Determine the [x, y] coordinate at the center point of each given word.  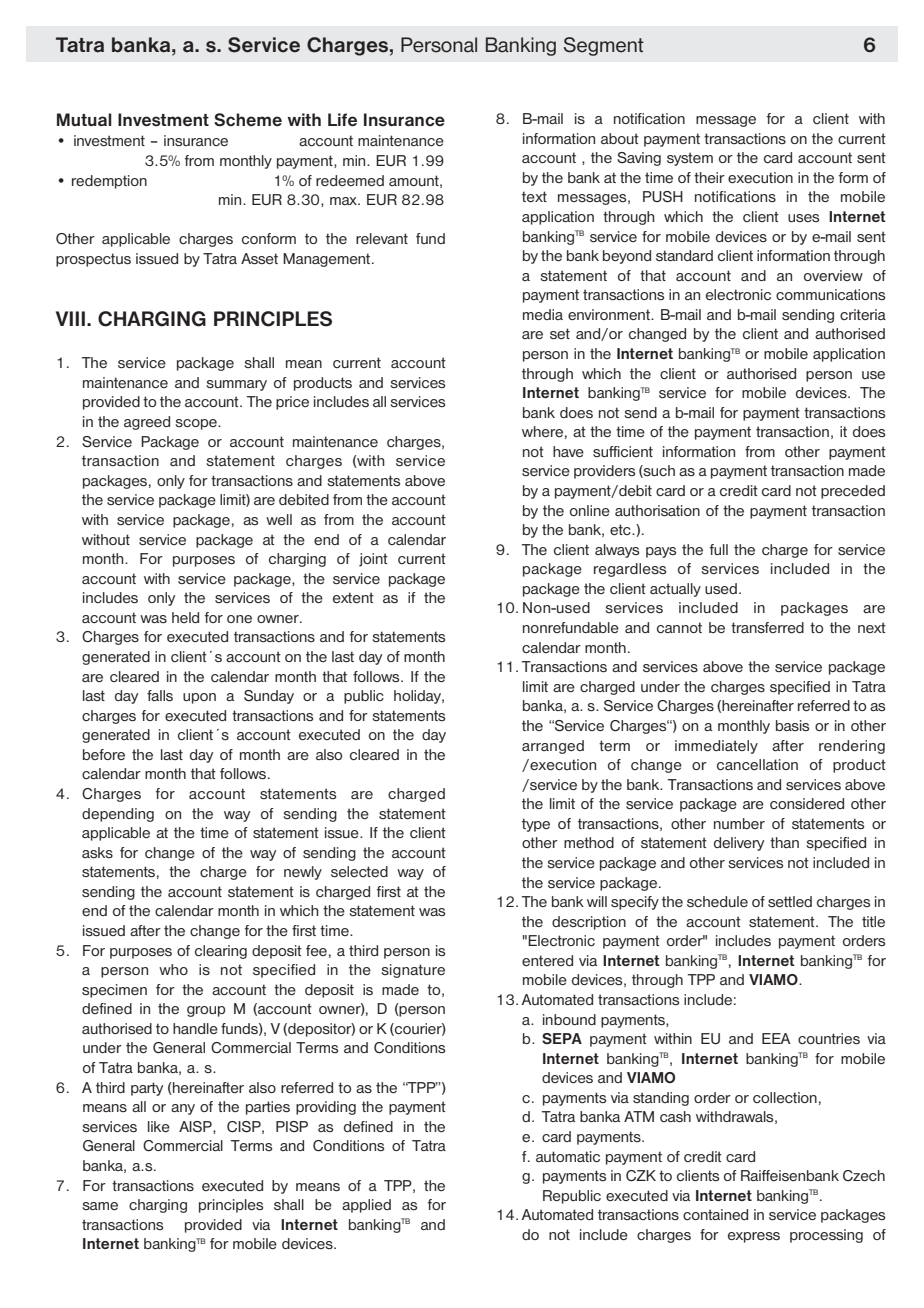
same [100, 1206]
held [185, 617]
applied [366, 1206]
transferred [767, 627]
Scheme [248, 120]
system [690, 159]
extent [353, 597]
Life [342, 120]
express [754, 1237]
